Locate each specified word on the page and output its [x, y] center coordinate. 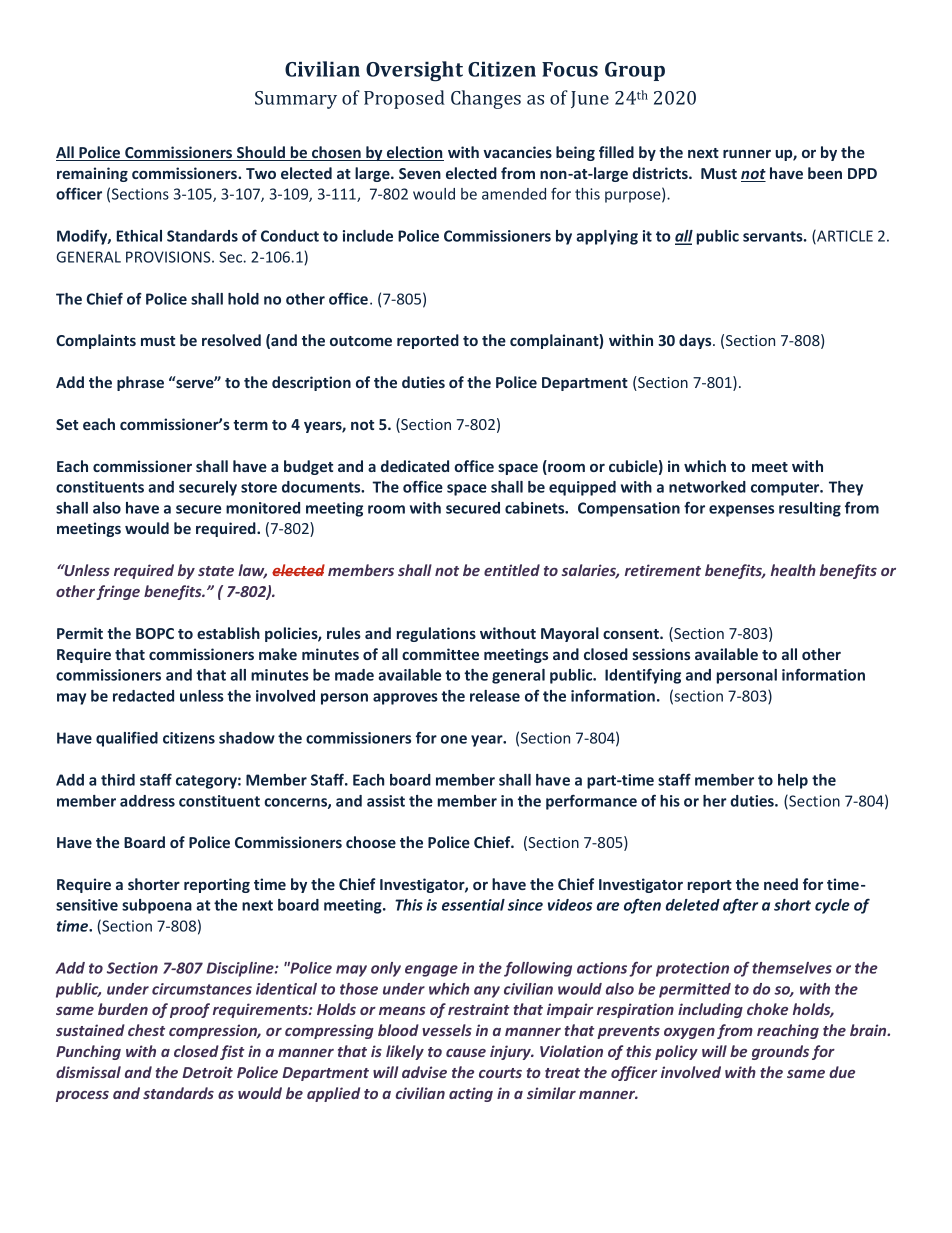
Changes [486, 99]
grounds [780, 1052]
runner [747, 154]
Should [261, 153]
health [793, 570]
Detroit [207, 1072]
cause [466, 1053]
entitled [512, 570]
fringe [118, 592]
